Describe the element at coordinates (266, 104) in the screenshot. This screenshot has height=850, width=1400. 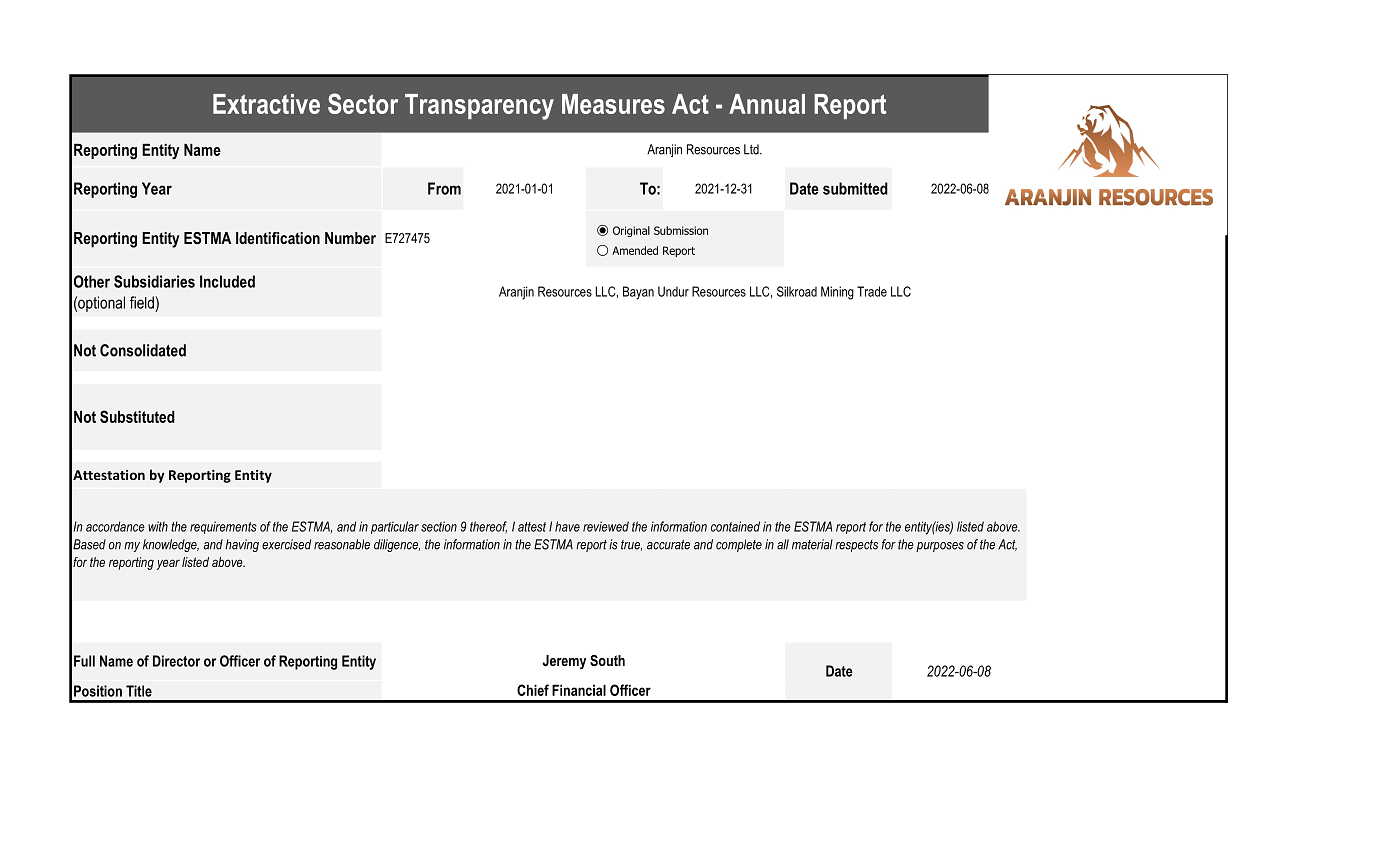
I see `Extractive` at that location.
